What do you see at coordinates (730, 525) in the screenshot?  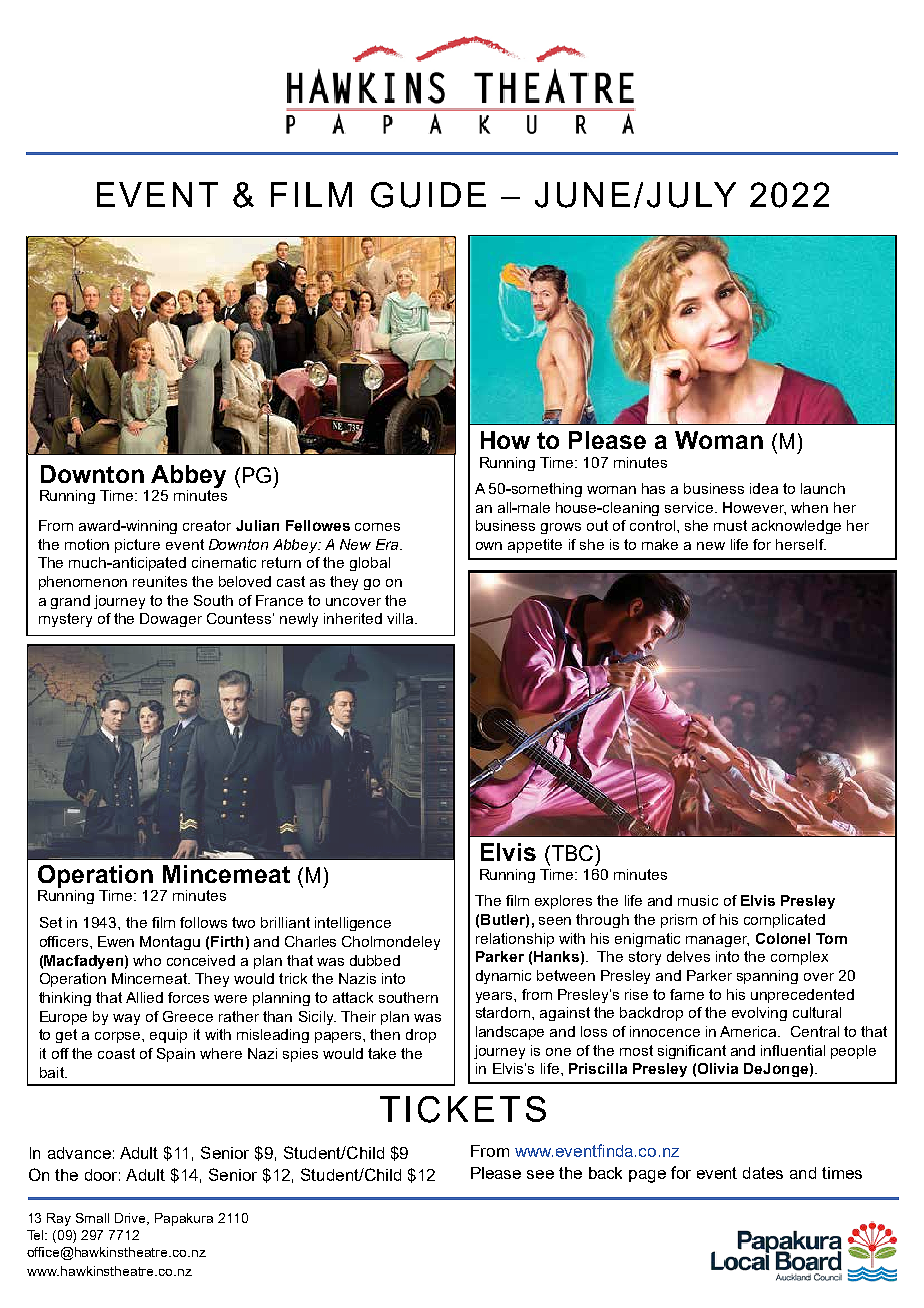 I see `must` at bounding box center [730, 525].
